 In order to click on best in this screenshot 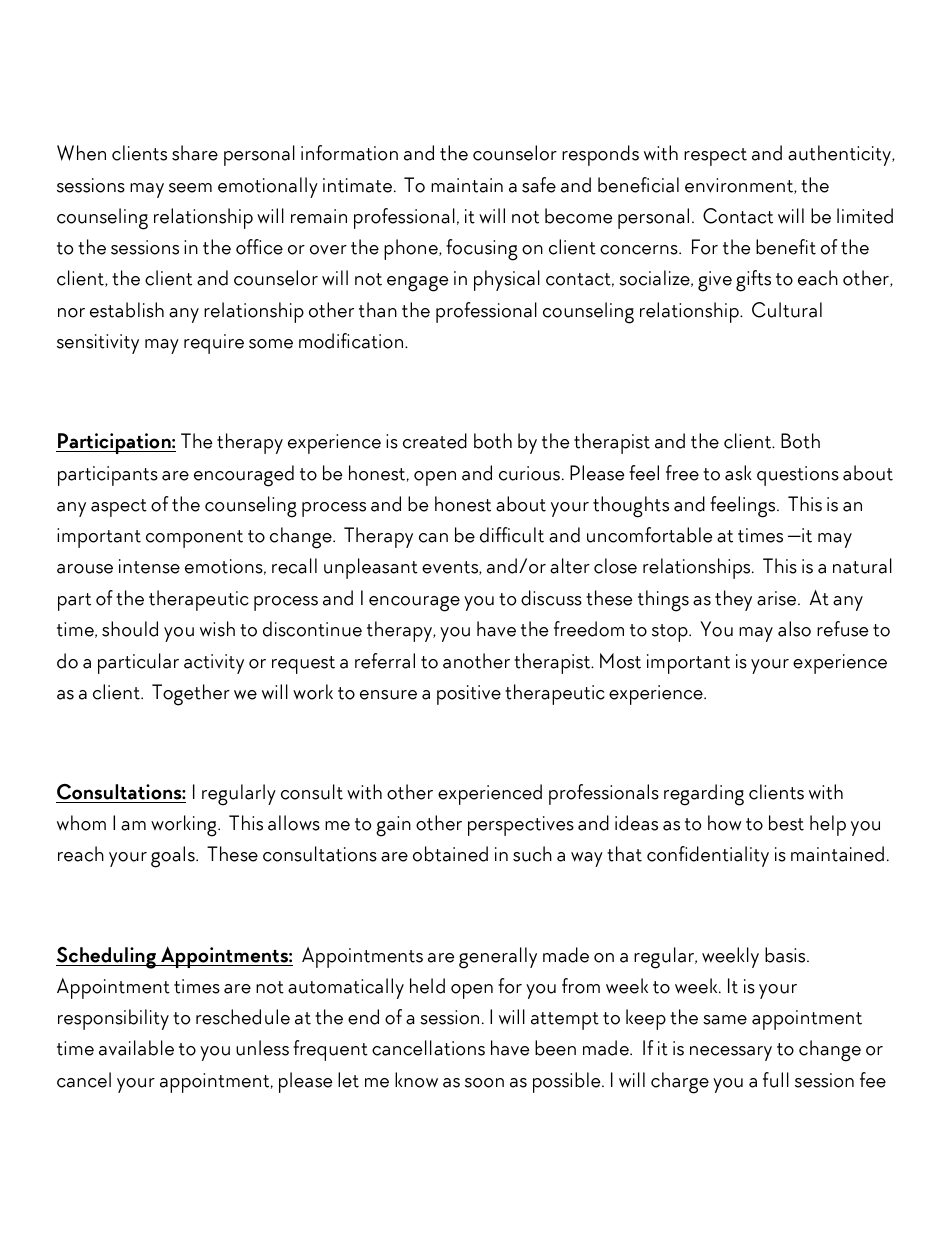, I will do `click(786, 823)`.
